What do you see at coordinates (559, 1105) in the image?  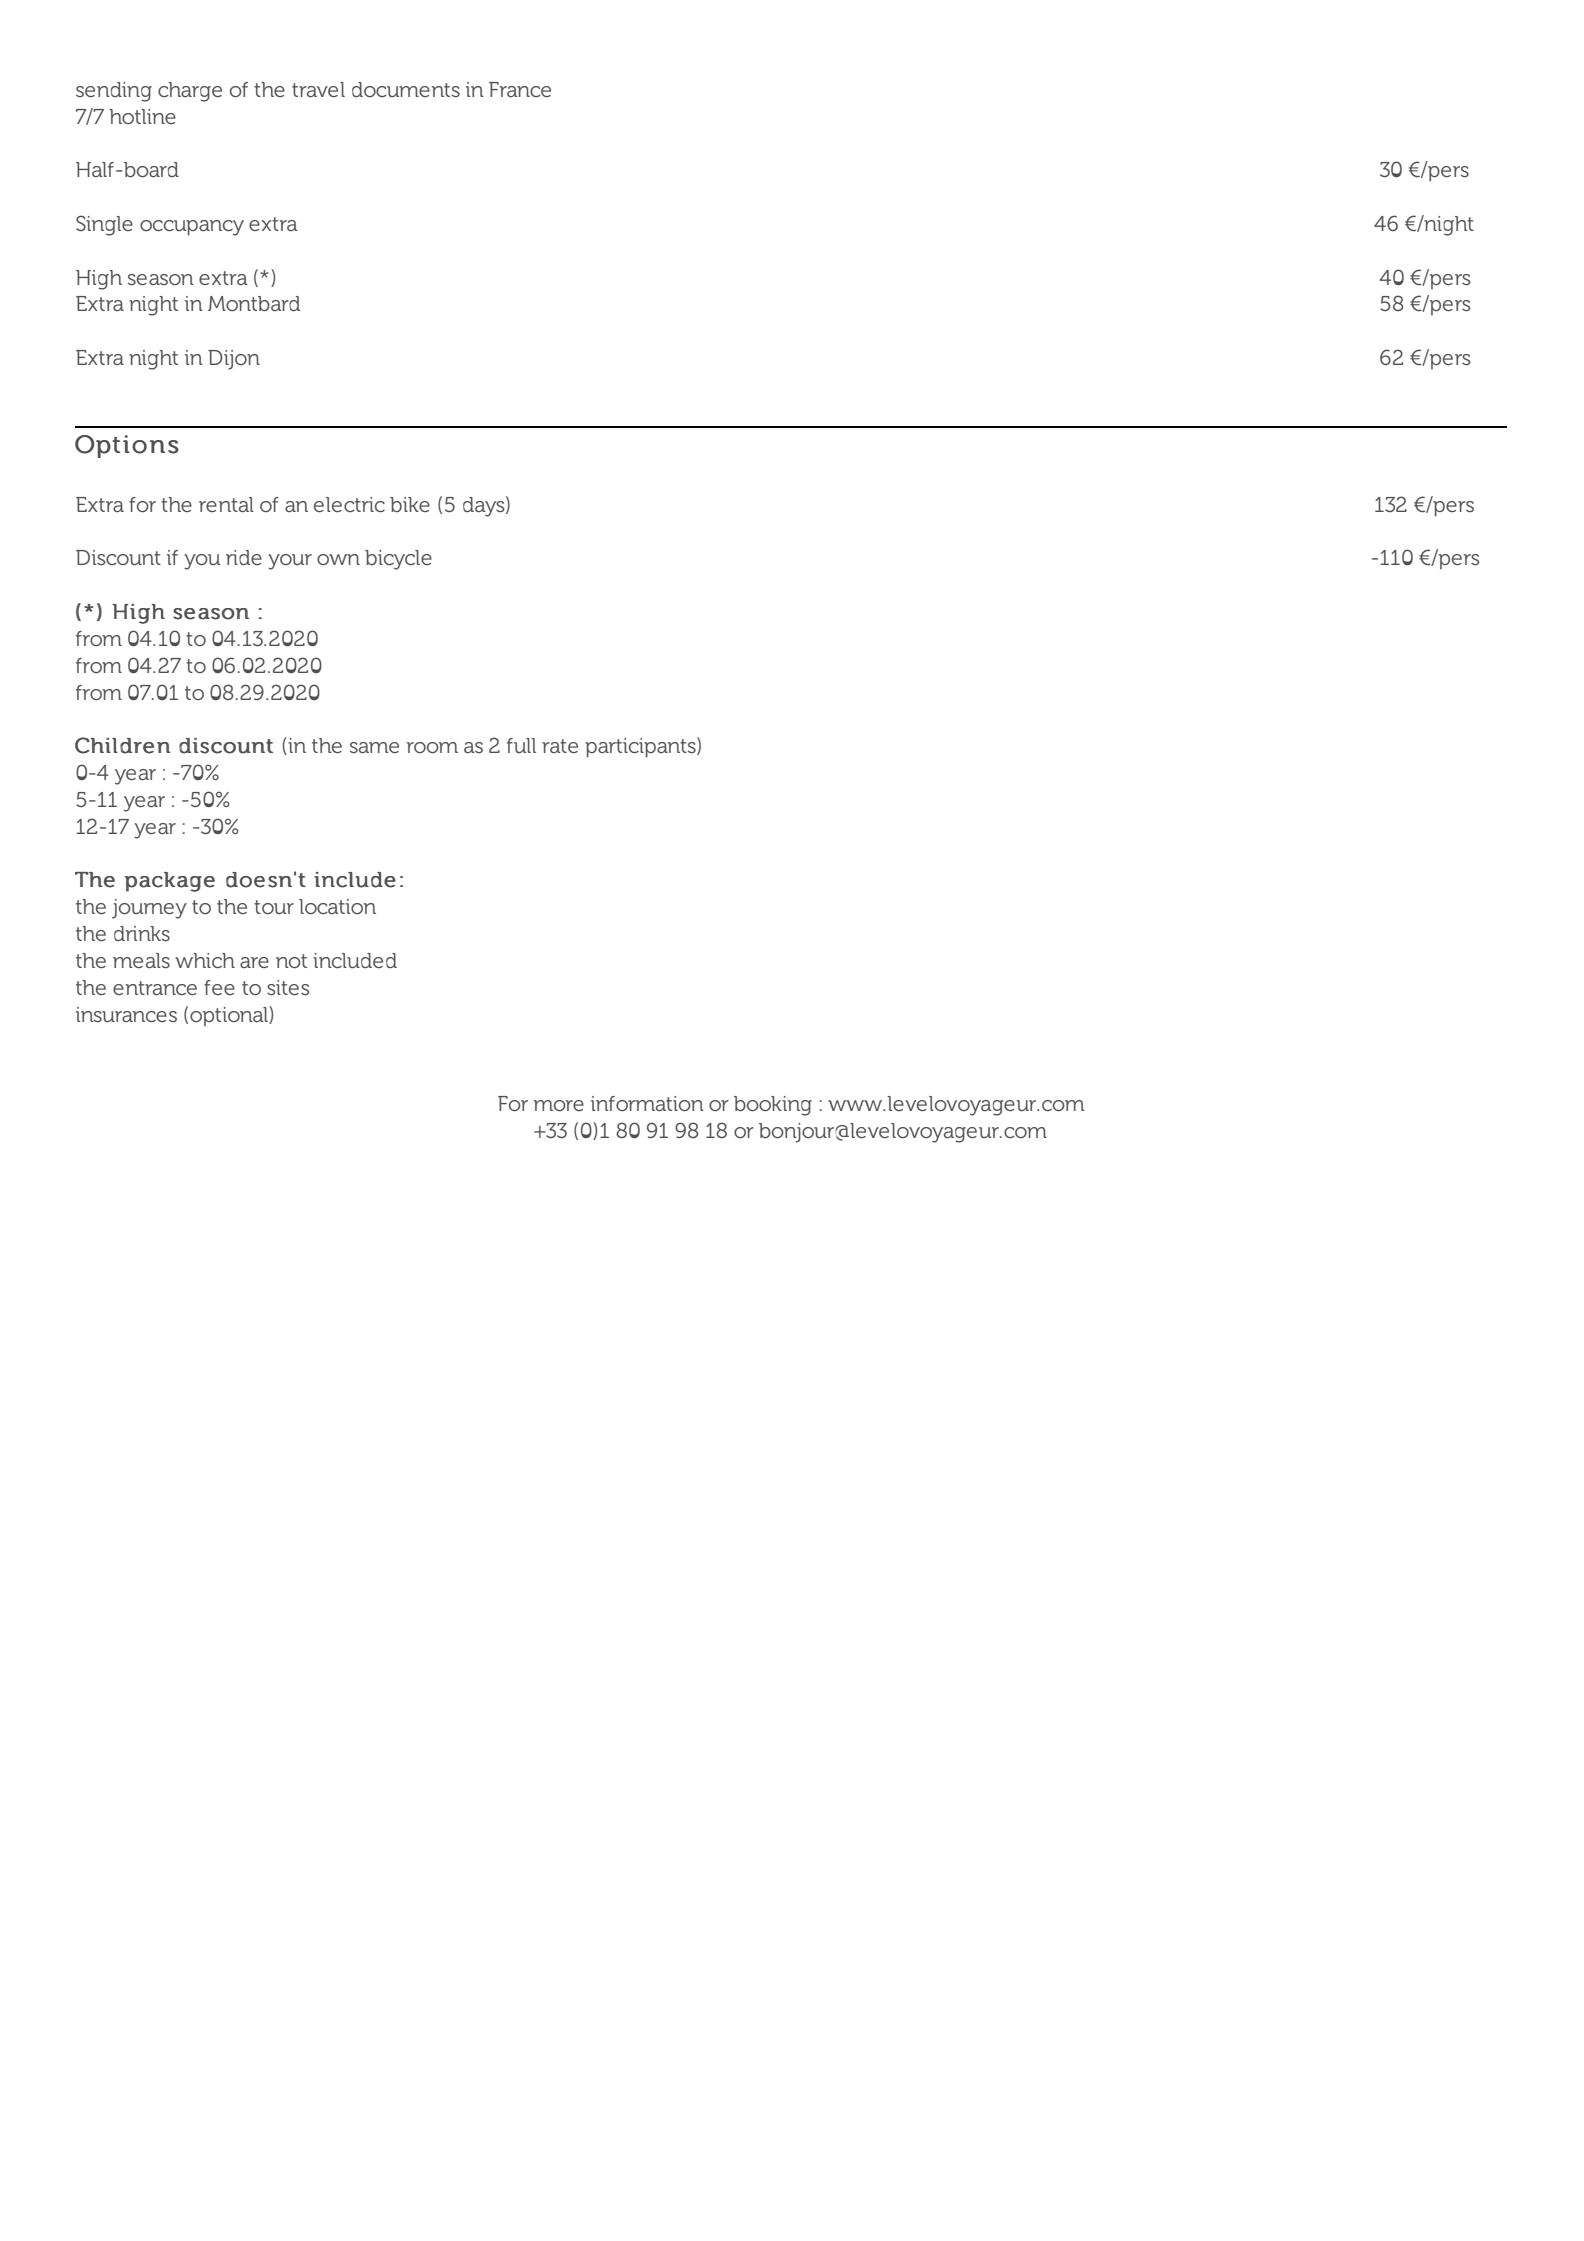 I see `more` at bounding box center [559, 1105].
